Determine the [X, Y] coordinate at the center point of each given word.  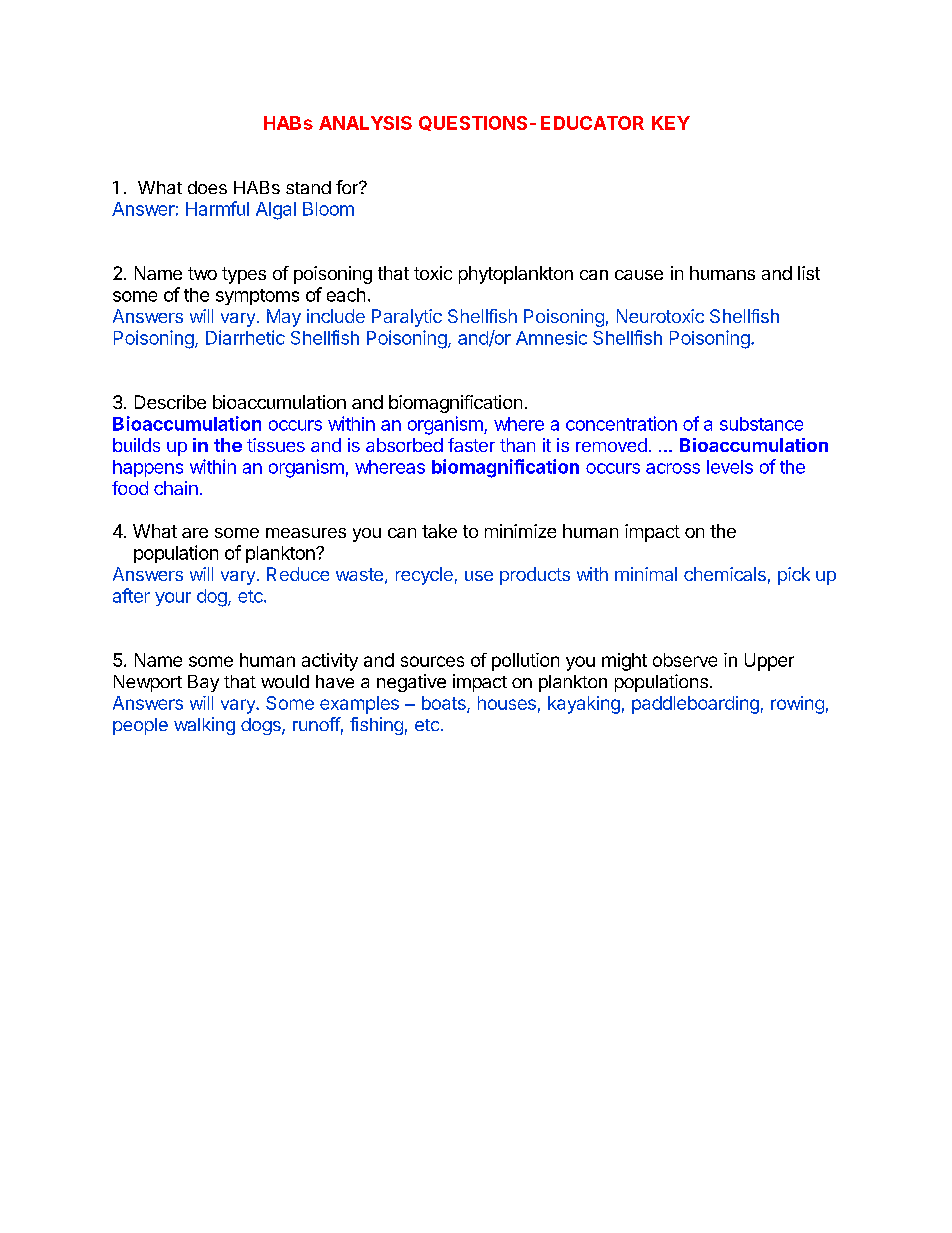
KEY [671, 123]
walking [204, 726]
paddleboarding [695, 705]
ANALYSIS [365, 123]
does [207, 187]
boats [445, 704]
